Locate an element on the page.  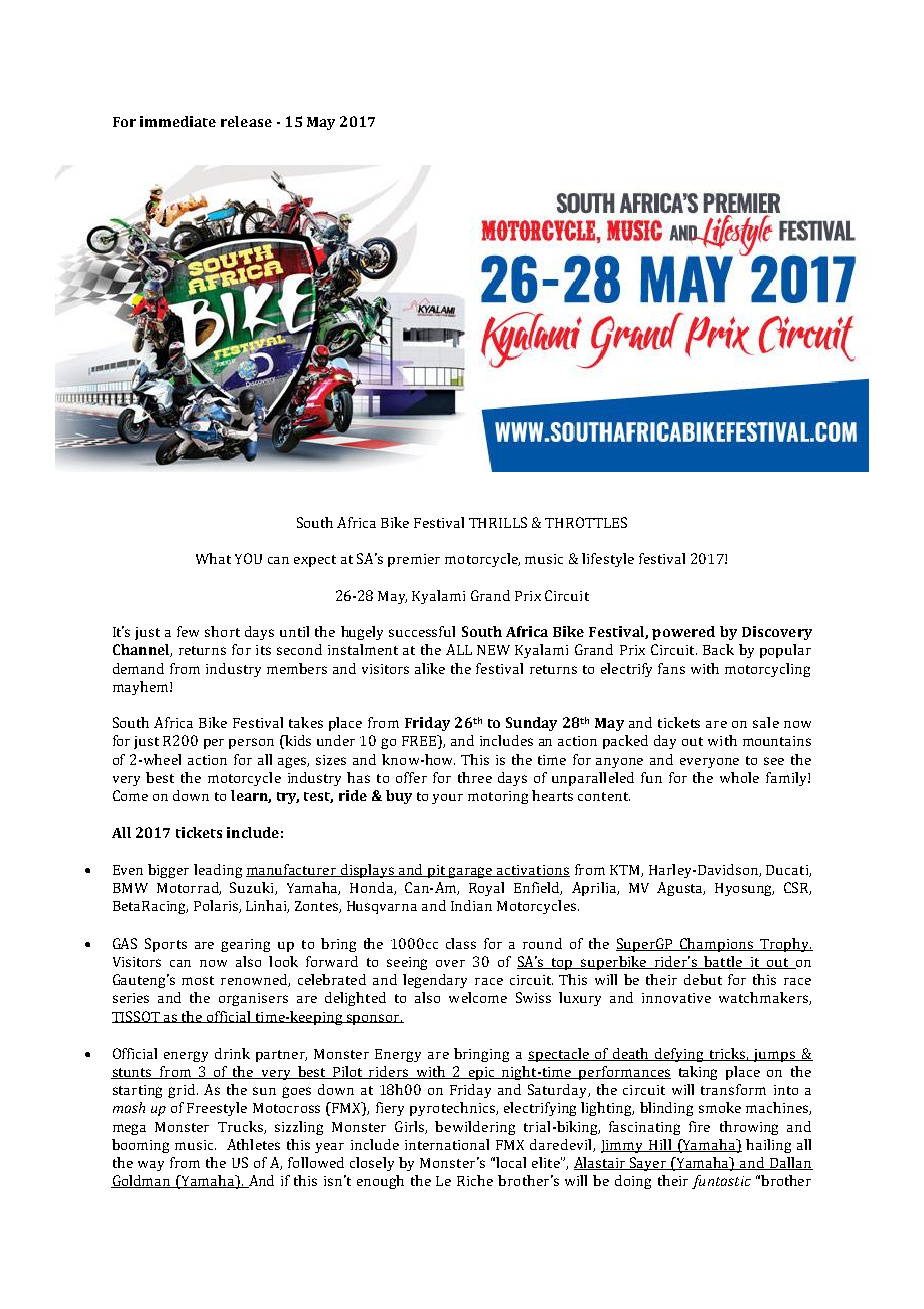
THRILLS is located at coordinates (498, 522).
